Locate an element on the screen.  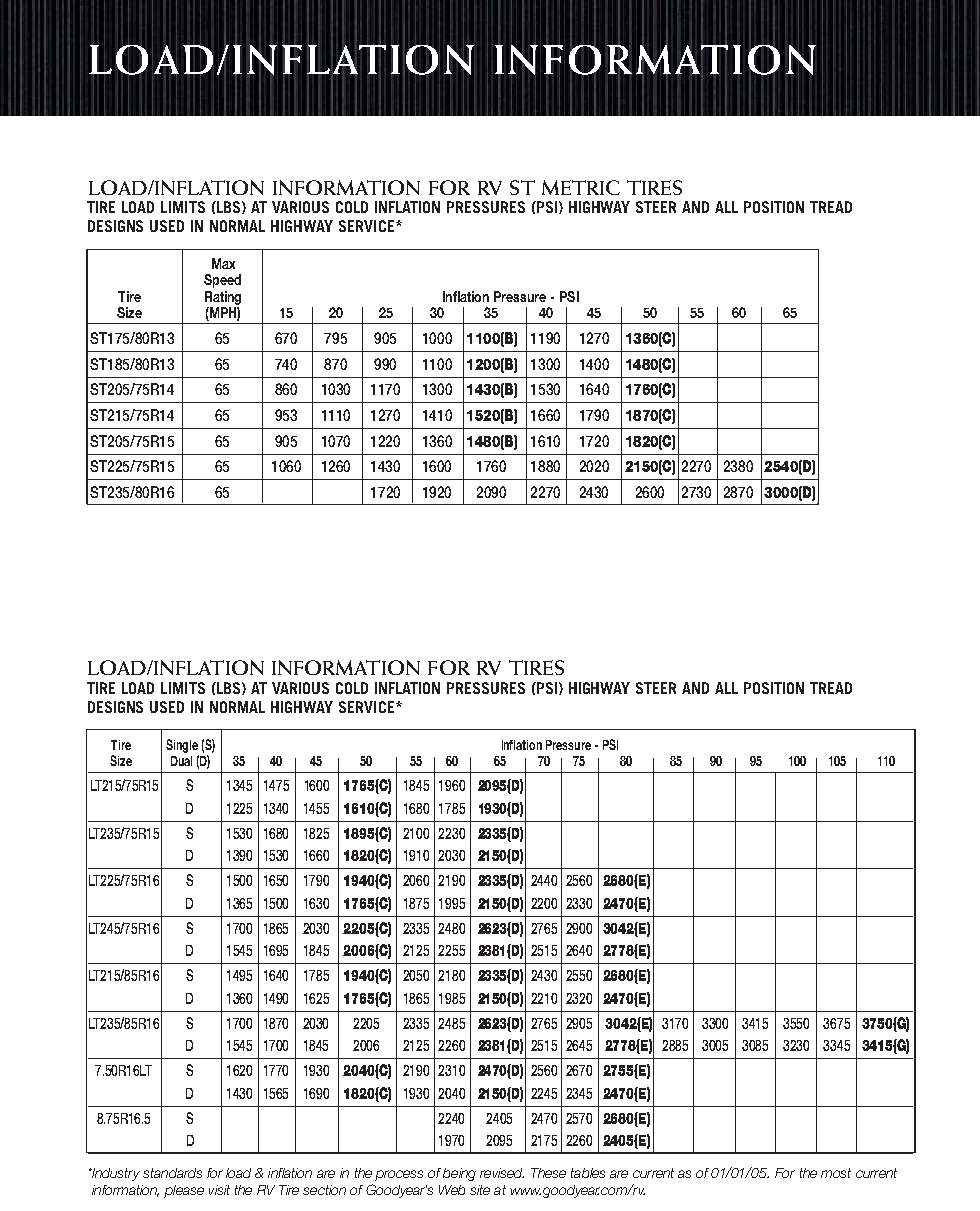
revised is located at coordinates (502, 1173).
